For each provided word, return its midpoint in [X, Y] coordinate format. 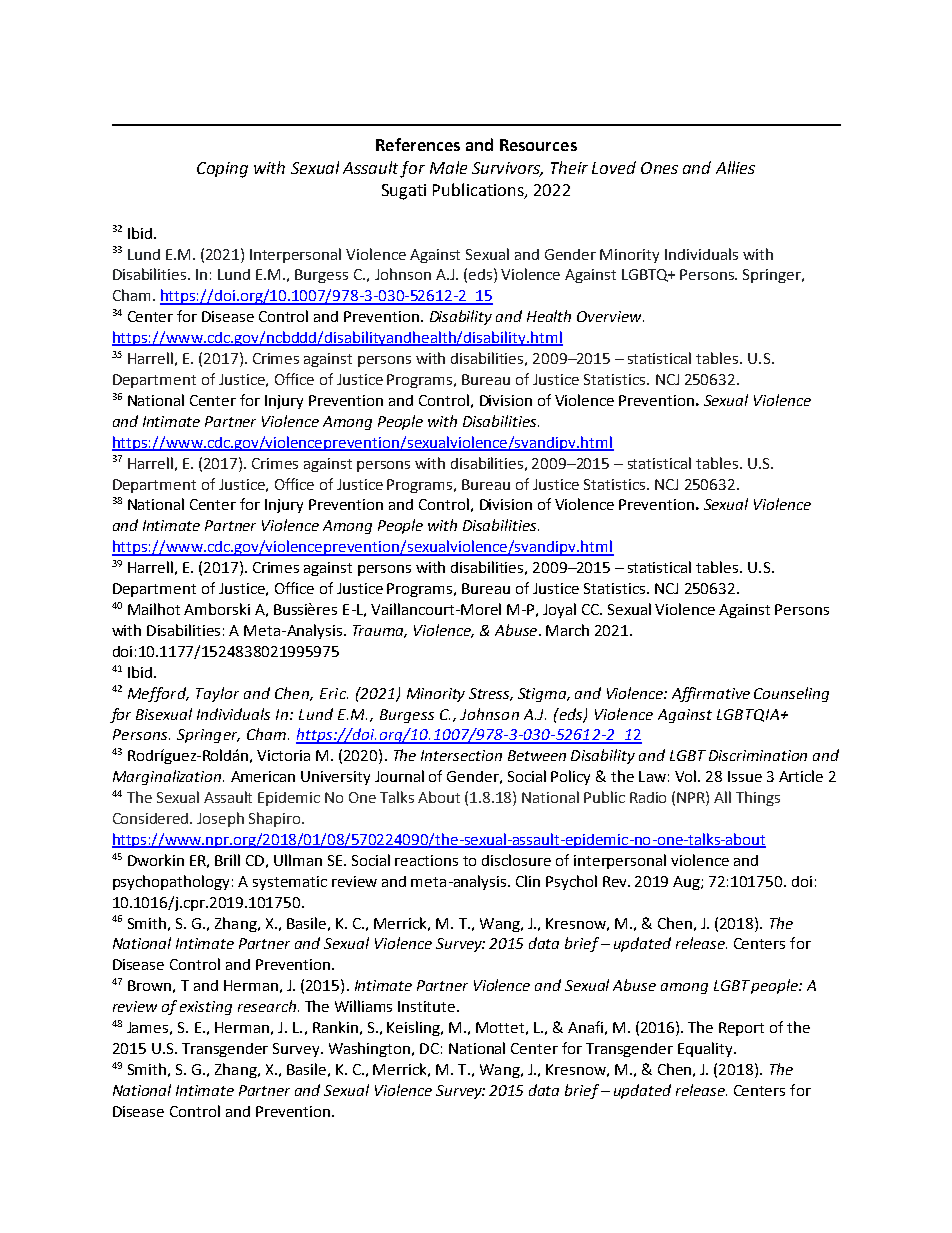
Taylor [217, 694]
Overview [610, 316]
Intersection [461, 755]
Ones [659, 168]
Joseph [220, 819]
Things [758, 798]
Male [448, 167]
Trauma [380, 631]
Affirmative [711, 694]
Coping [222, 170]
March [567, 630]
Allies [735, 167]
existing [206, 1008]
